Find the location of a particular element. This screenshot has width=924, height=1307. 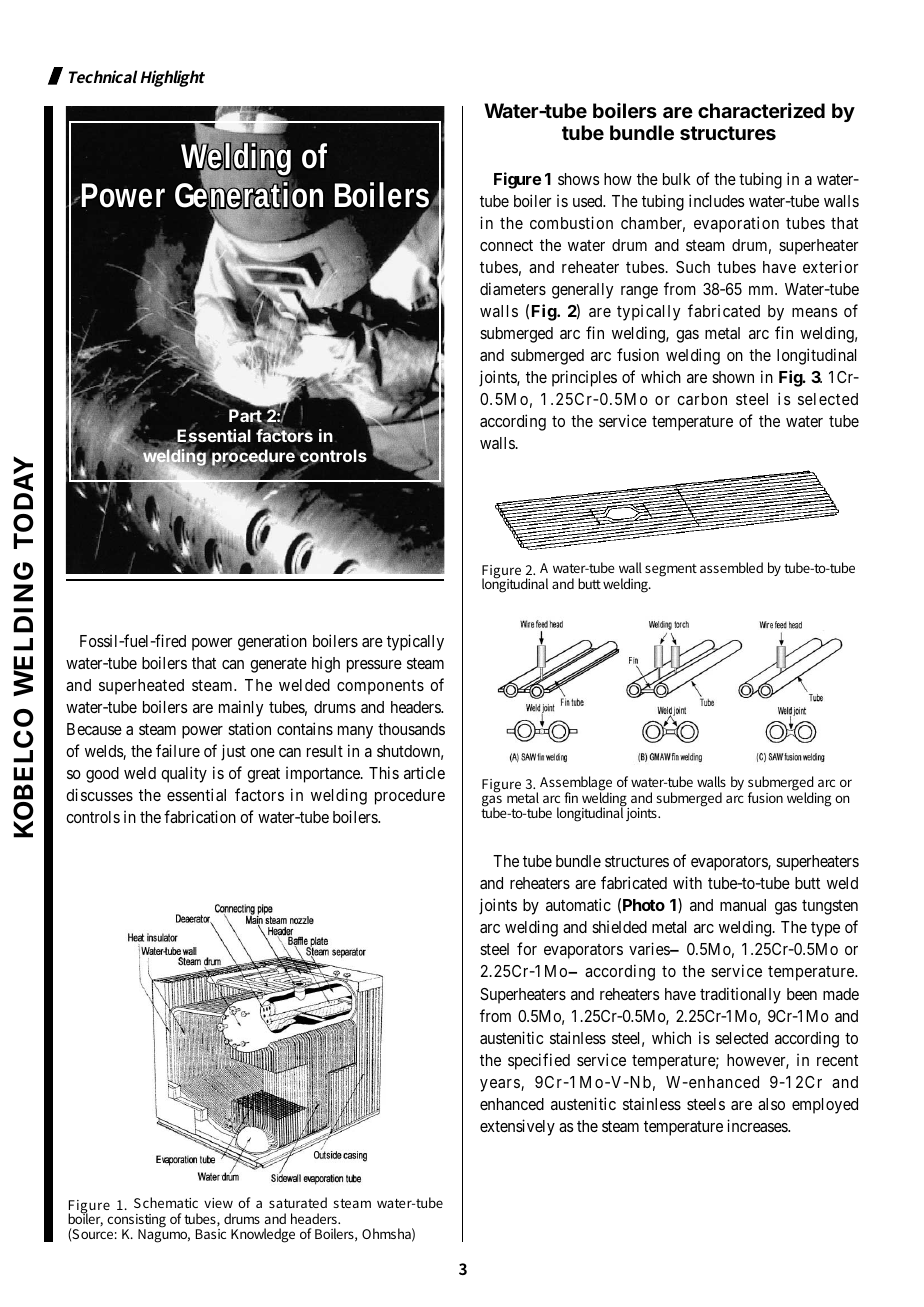

assembled is located at coordinates (731, 567).
